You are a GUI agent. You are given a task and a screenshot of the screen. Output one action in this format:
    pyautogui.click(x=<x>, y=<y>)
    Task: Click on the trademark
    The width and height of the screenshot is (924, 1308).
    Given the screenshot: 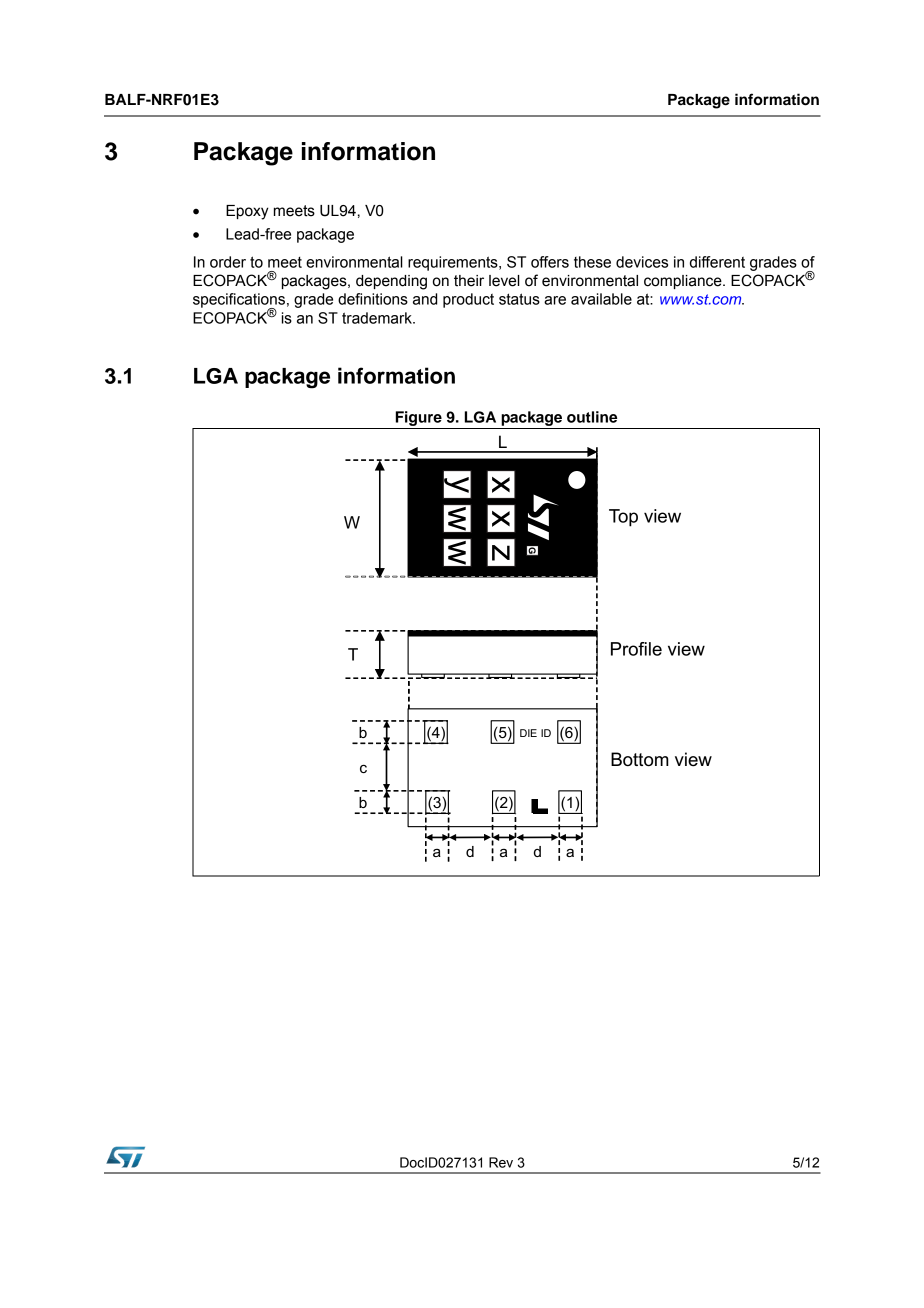 What is the action you would take?
    pyautogui.click(x=378, y=318)
